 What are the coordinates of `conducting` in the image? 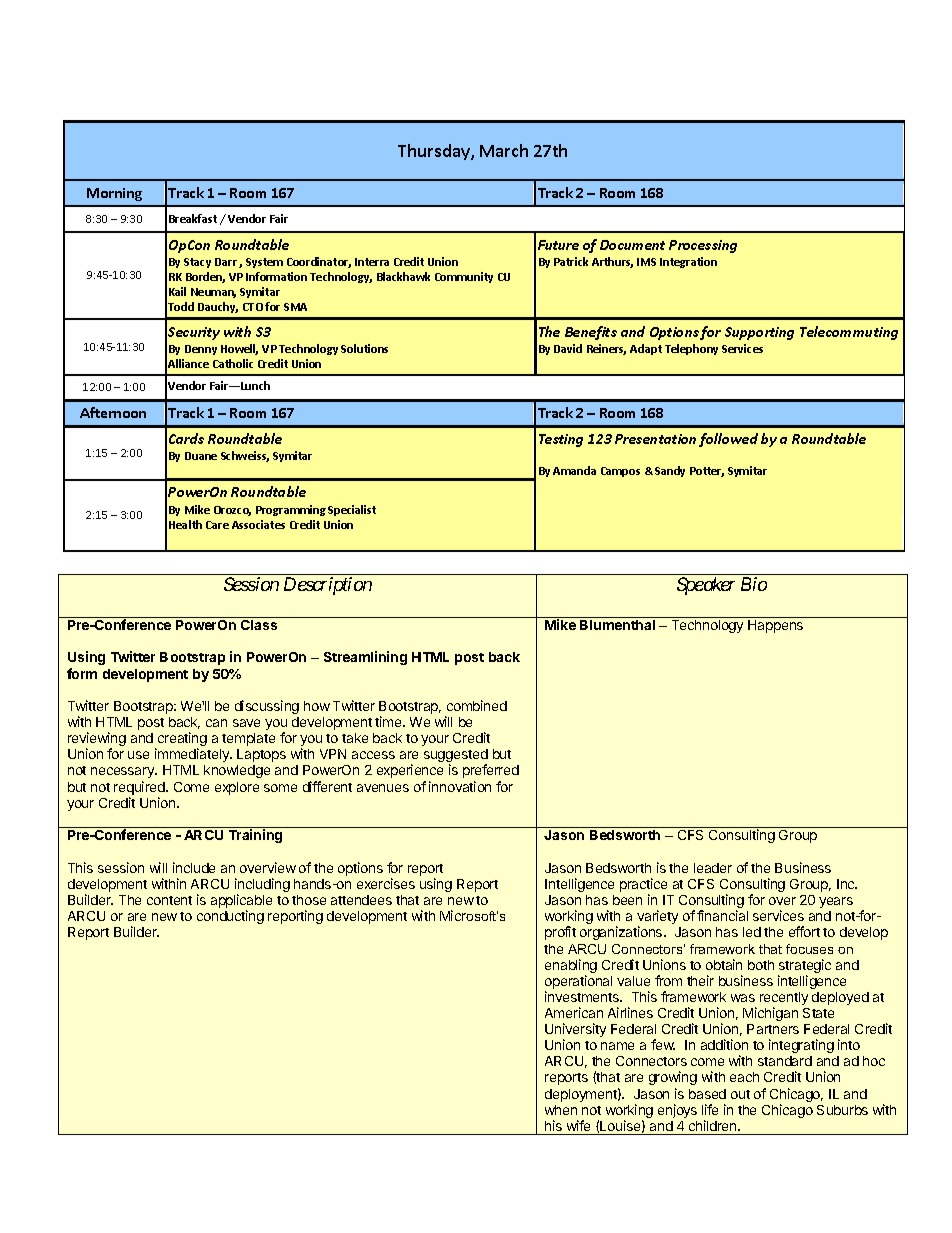 It's located at (230, 917).
